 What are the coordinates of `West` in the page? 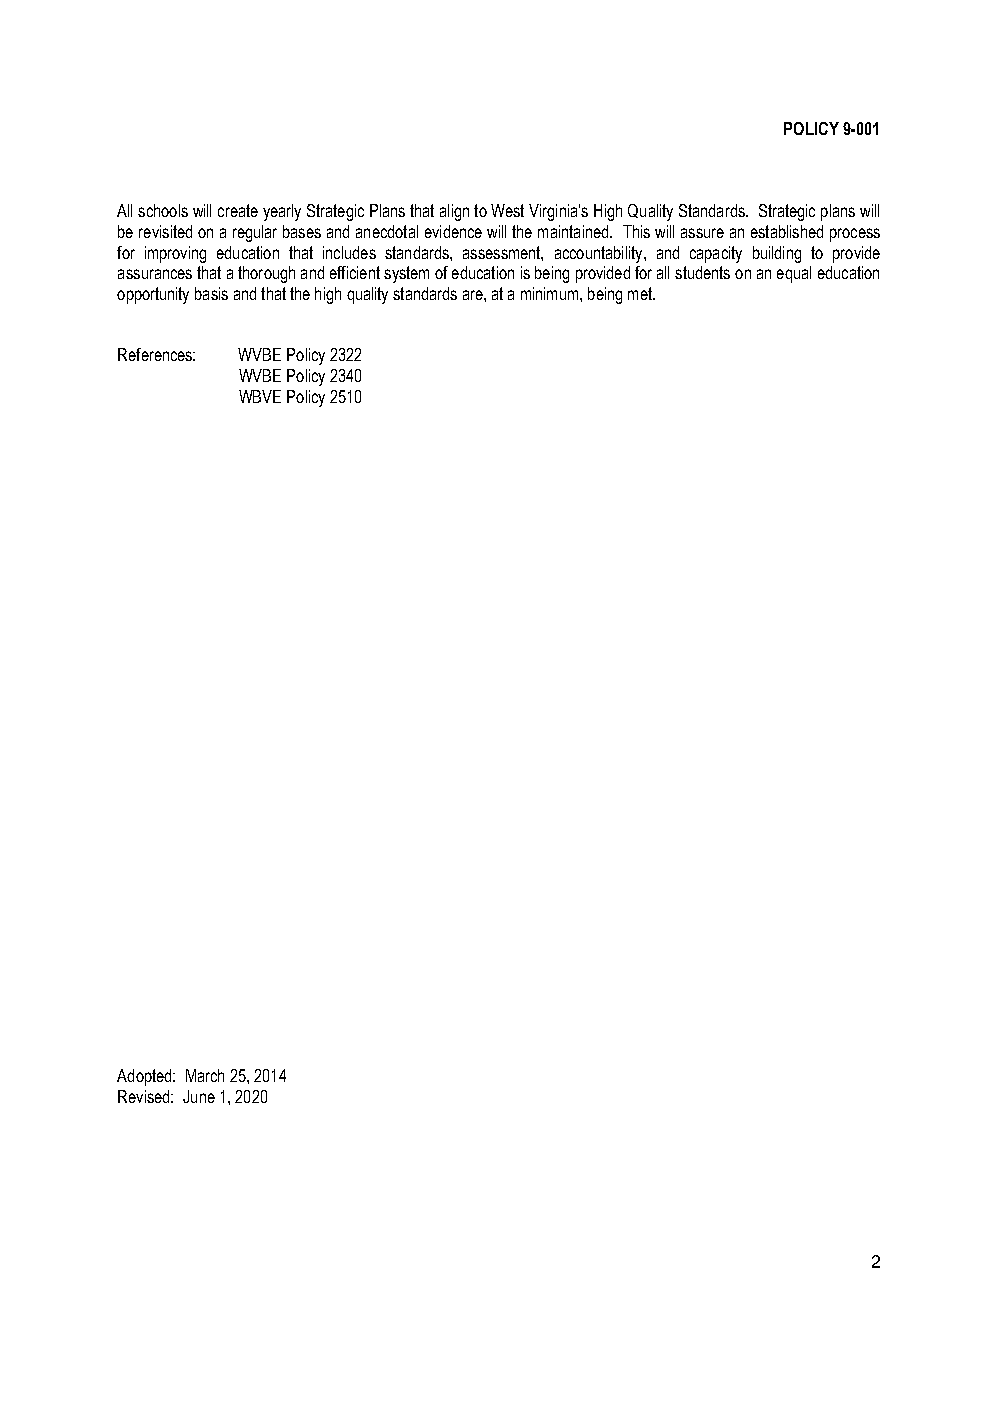 It's located at (507, 210).
